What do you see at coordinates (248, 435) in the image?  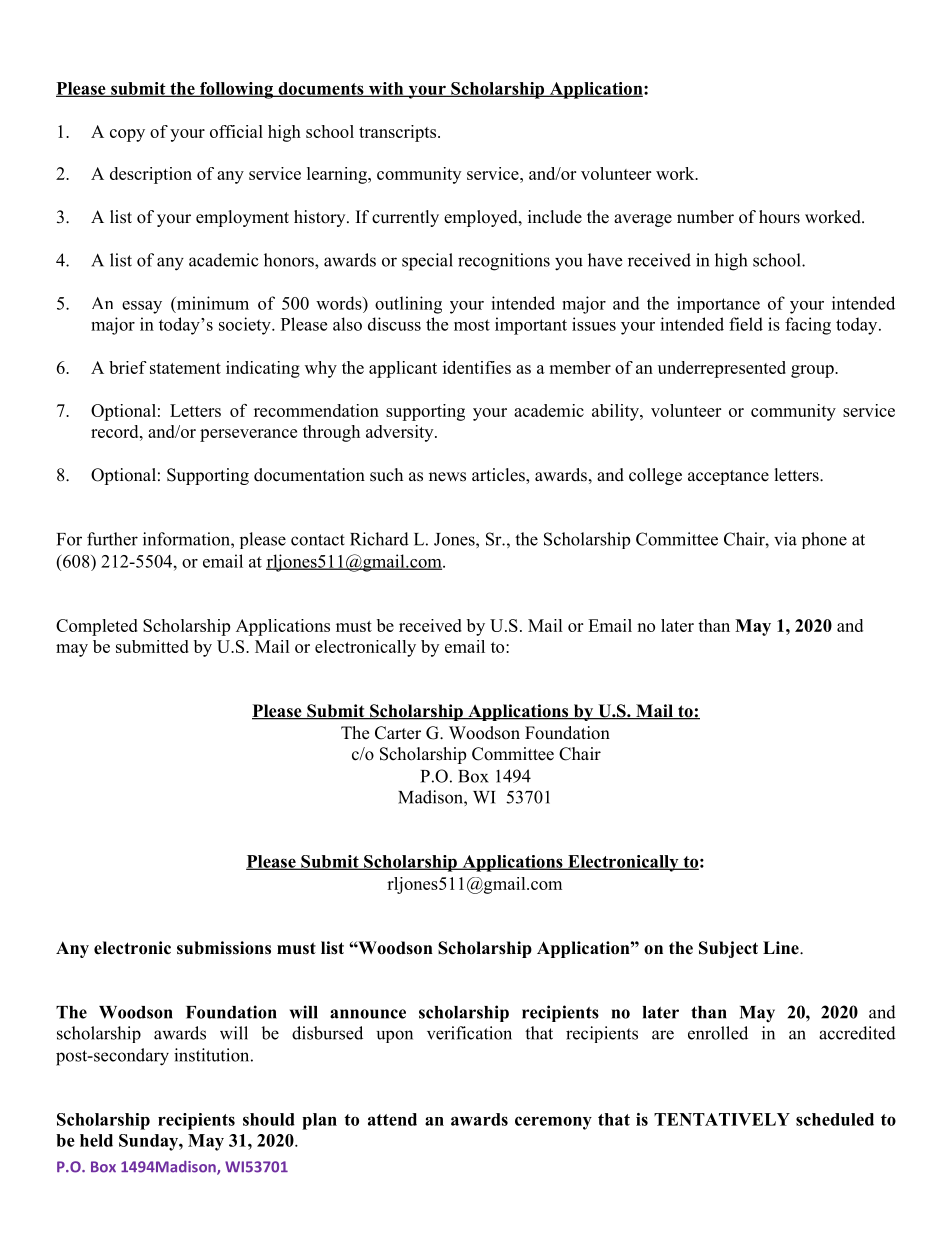 I see `perseverance` at bounding box center [248, 435].
